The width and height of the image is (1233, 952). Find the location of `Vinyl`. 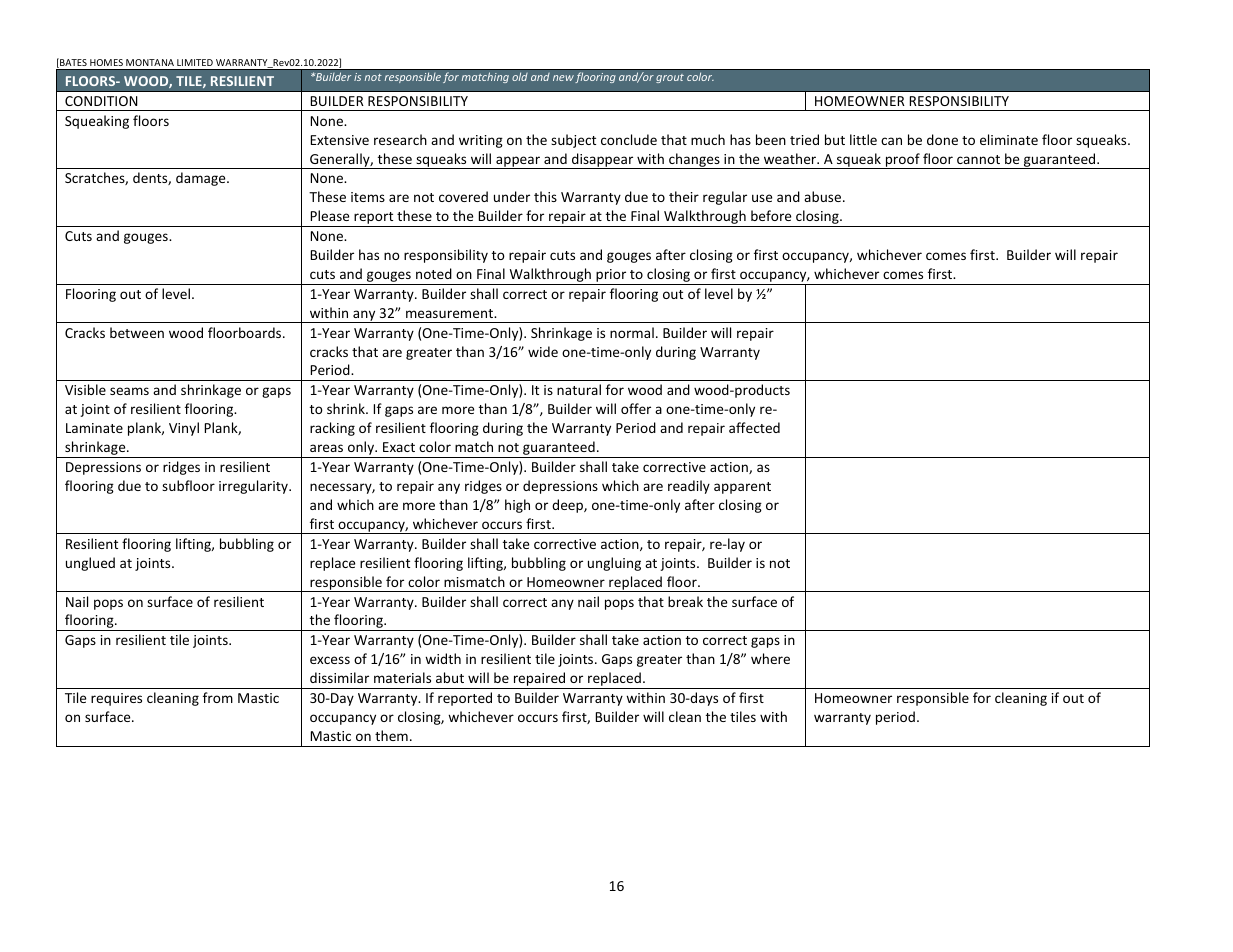

Vinyl is located at coordinates (184, 429).
